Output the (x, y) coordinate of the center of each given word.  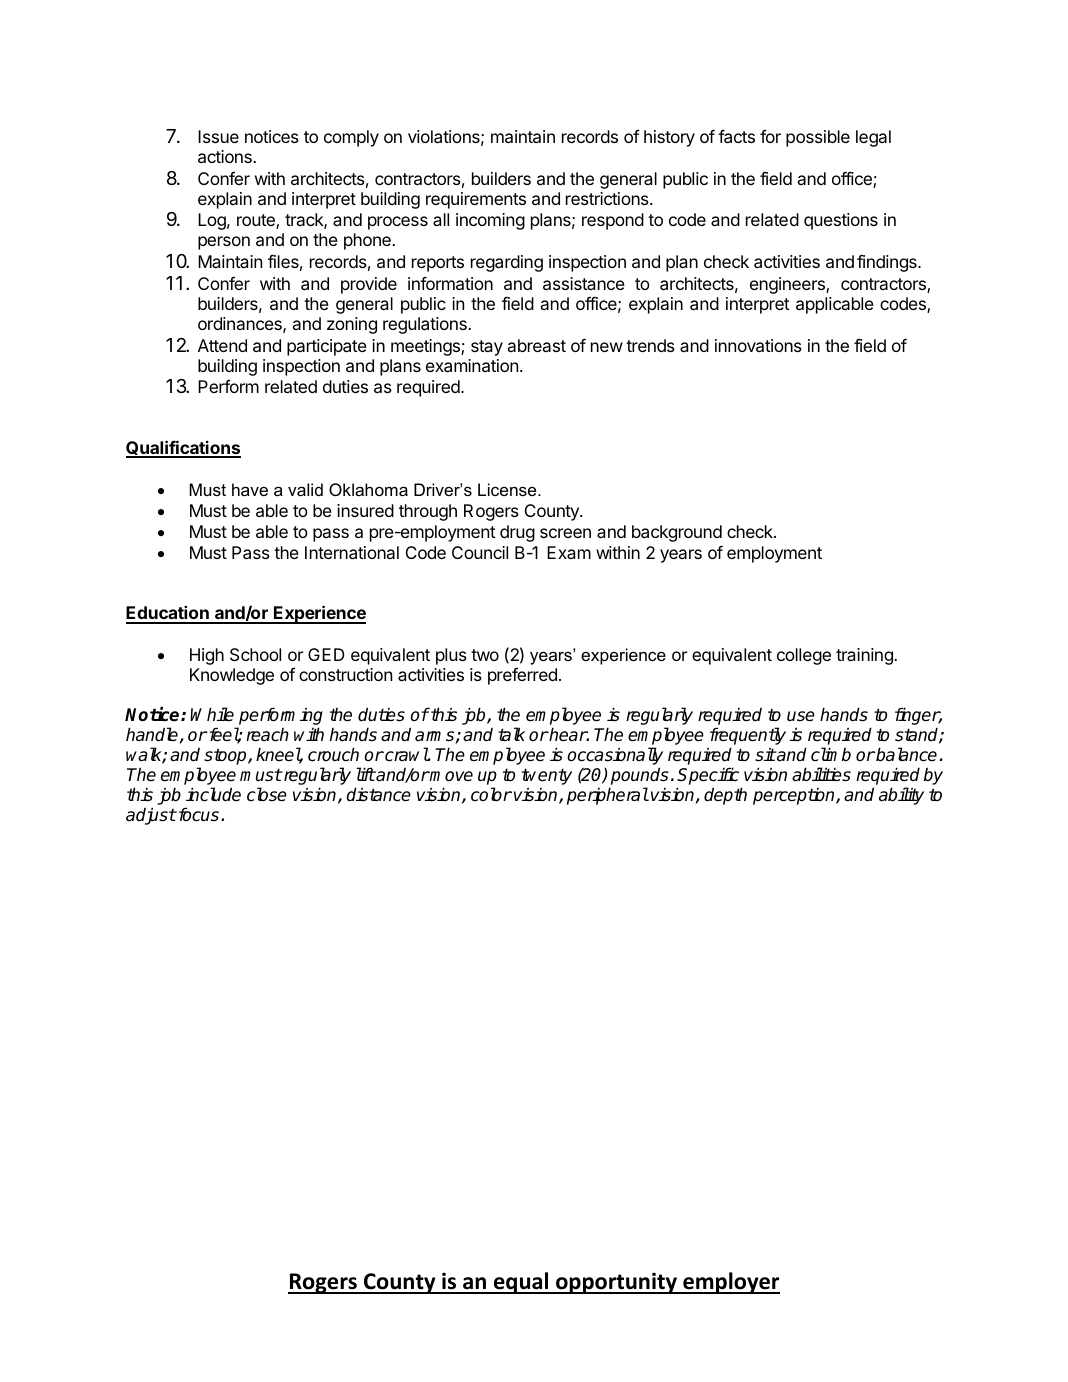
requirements (476, 200)
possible (818, 138)
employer (730, 1283)
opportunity (616, 1283)
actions (226, 156)
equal (521, 1283)
